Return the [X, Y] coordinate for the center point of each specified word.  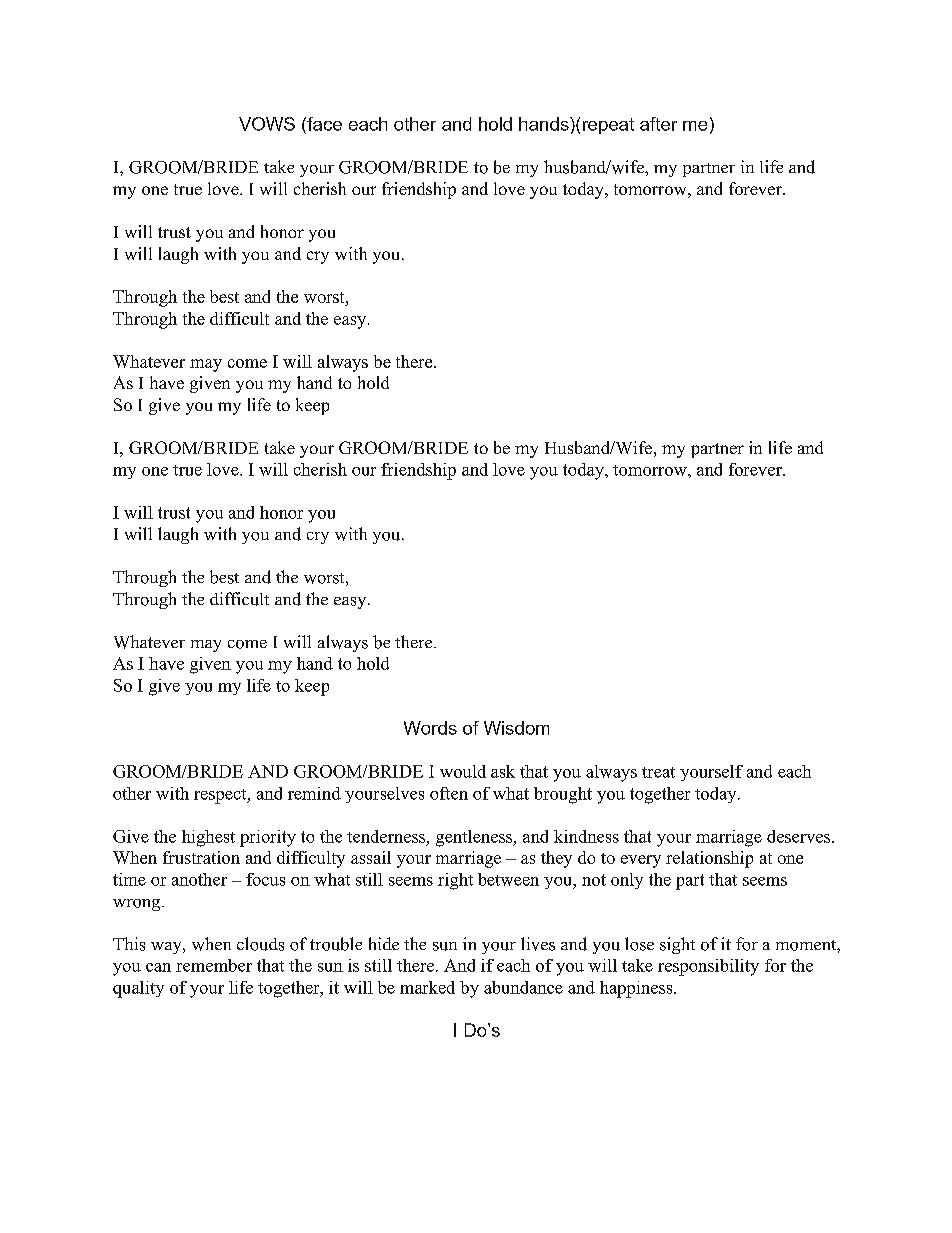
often [449, 793]
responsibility [708, 967]
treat [658, 772]
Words [430, 728]
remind [314, 793]
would [463, 771]
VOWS [267, 124]
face [323, 124]
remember [214, 965]
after [658, 124]
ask [503, 771]
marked [427, 987]
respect [221, 796]
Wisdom [516, 728]
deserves [800, 836]
